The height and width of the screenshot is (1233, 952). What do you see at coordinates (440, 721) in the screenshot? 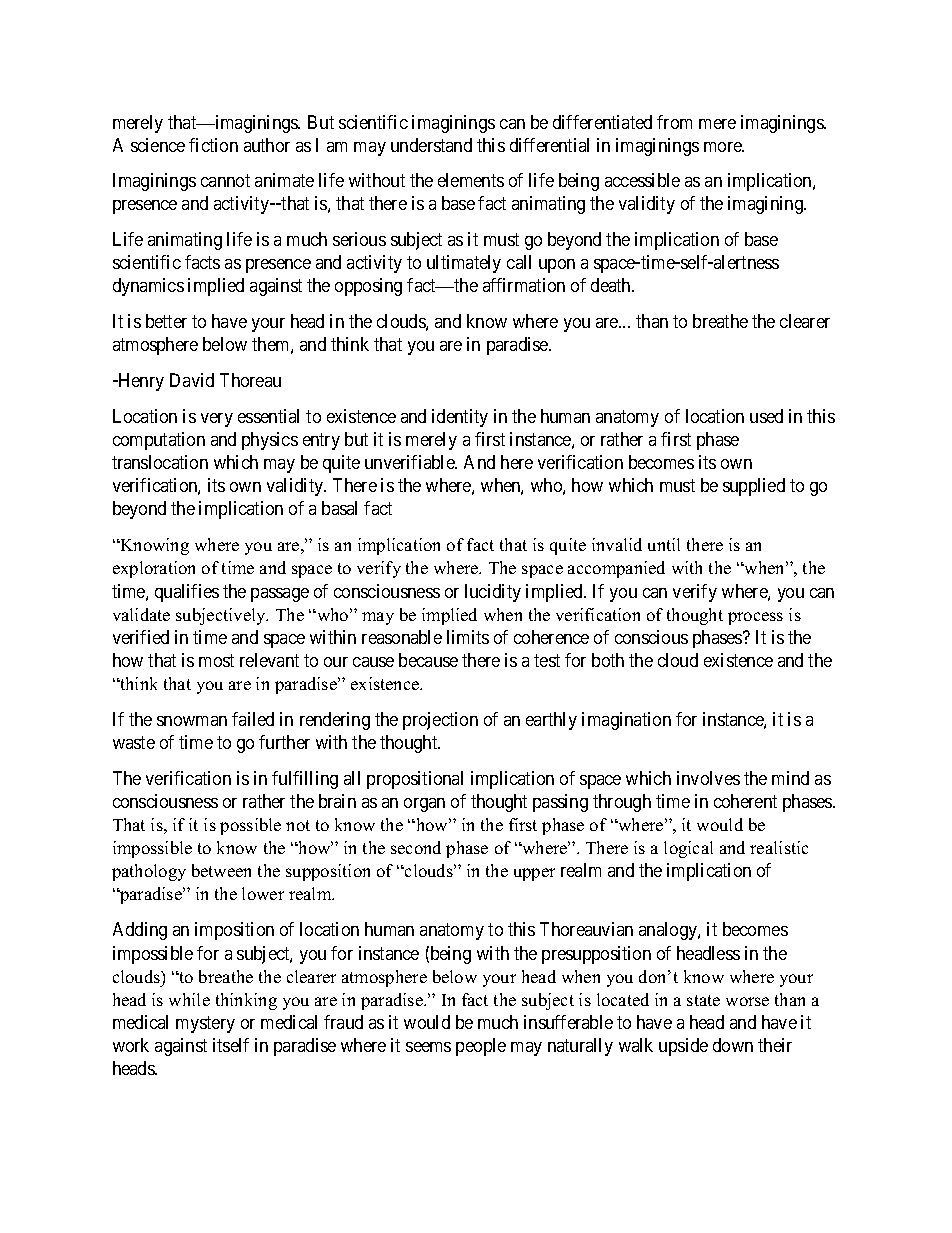
I see `projection` at bounding box center [440, 721].
